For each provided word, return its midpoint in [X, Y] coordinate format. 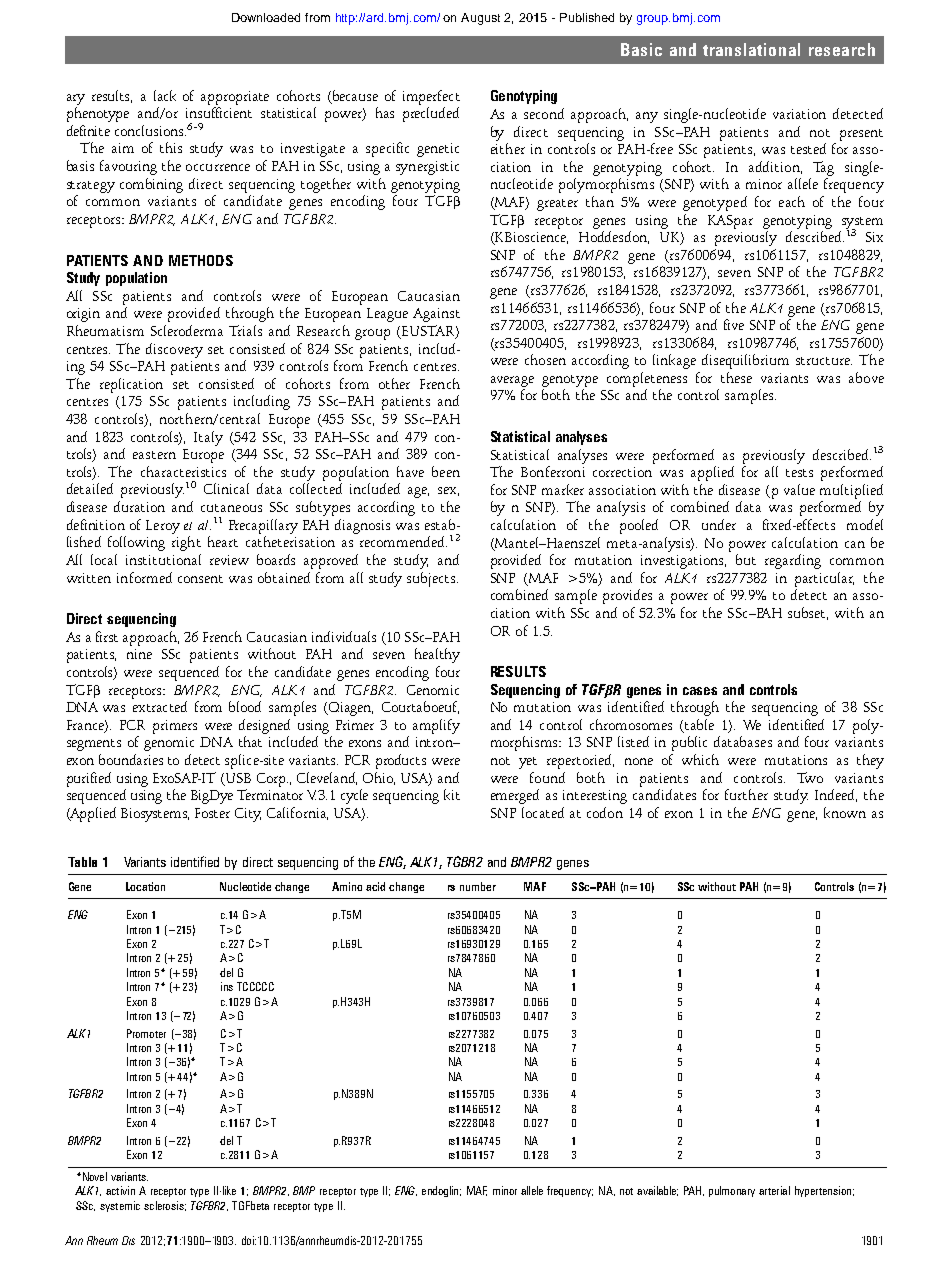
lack [165, 95]
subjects [432, 579]
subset [808, 613]
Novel [93, 1176]
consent [200, 579]
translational [751, 49]
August [480, 19]
